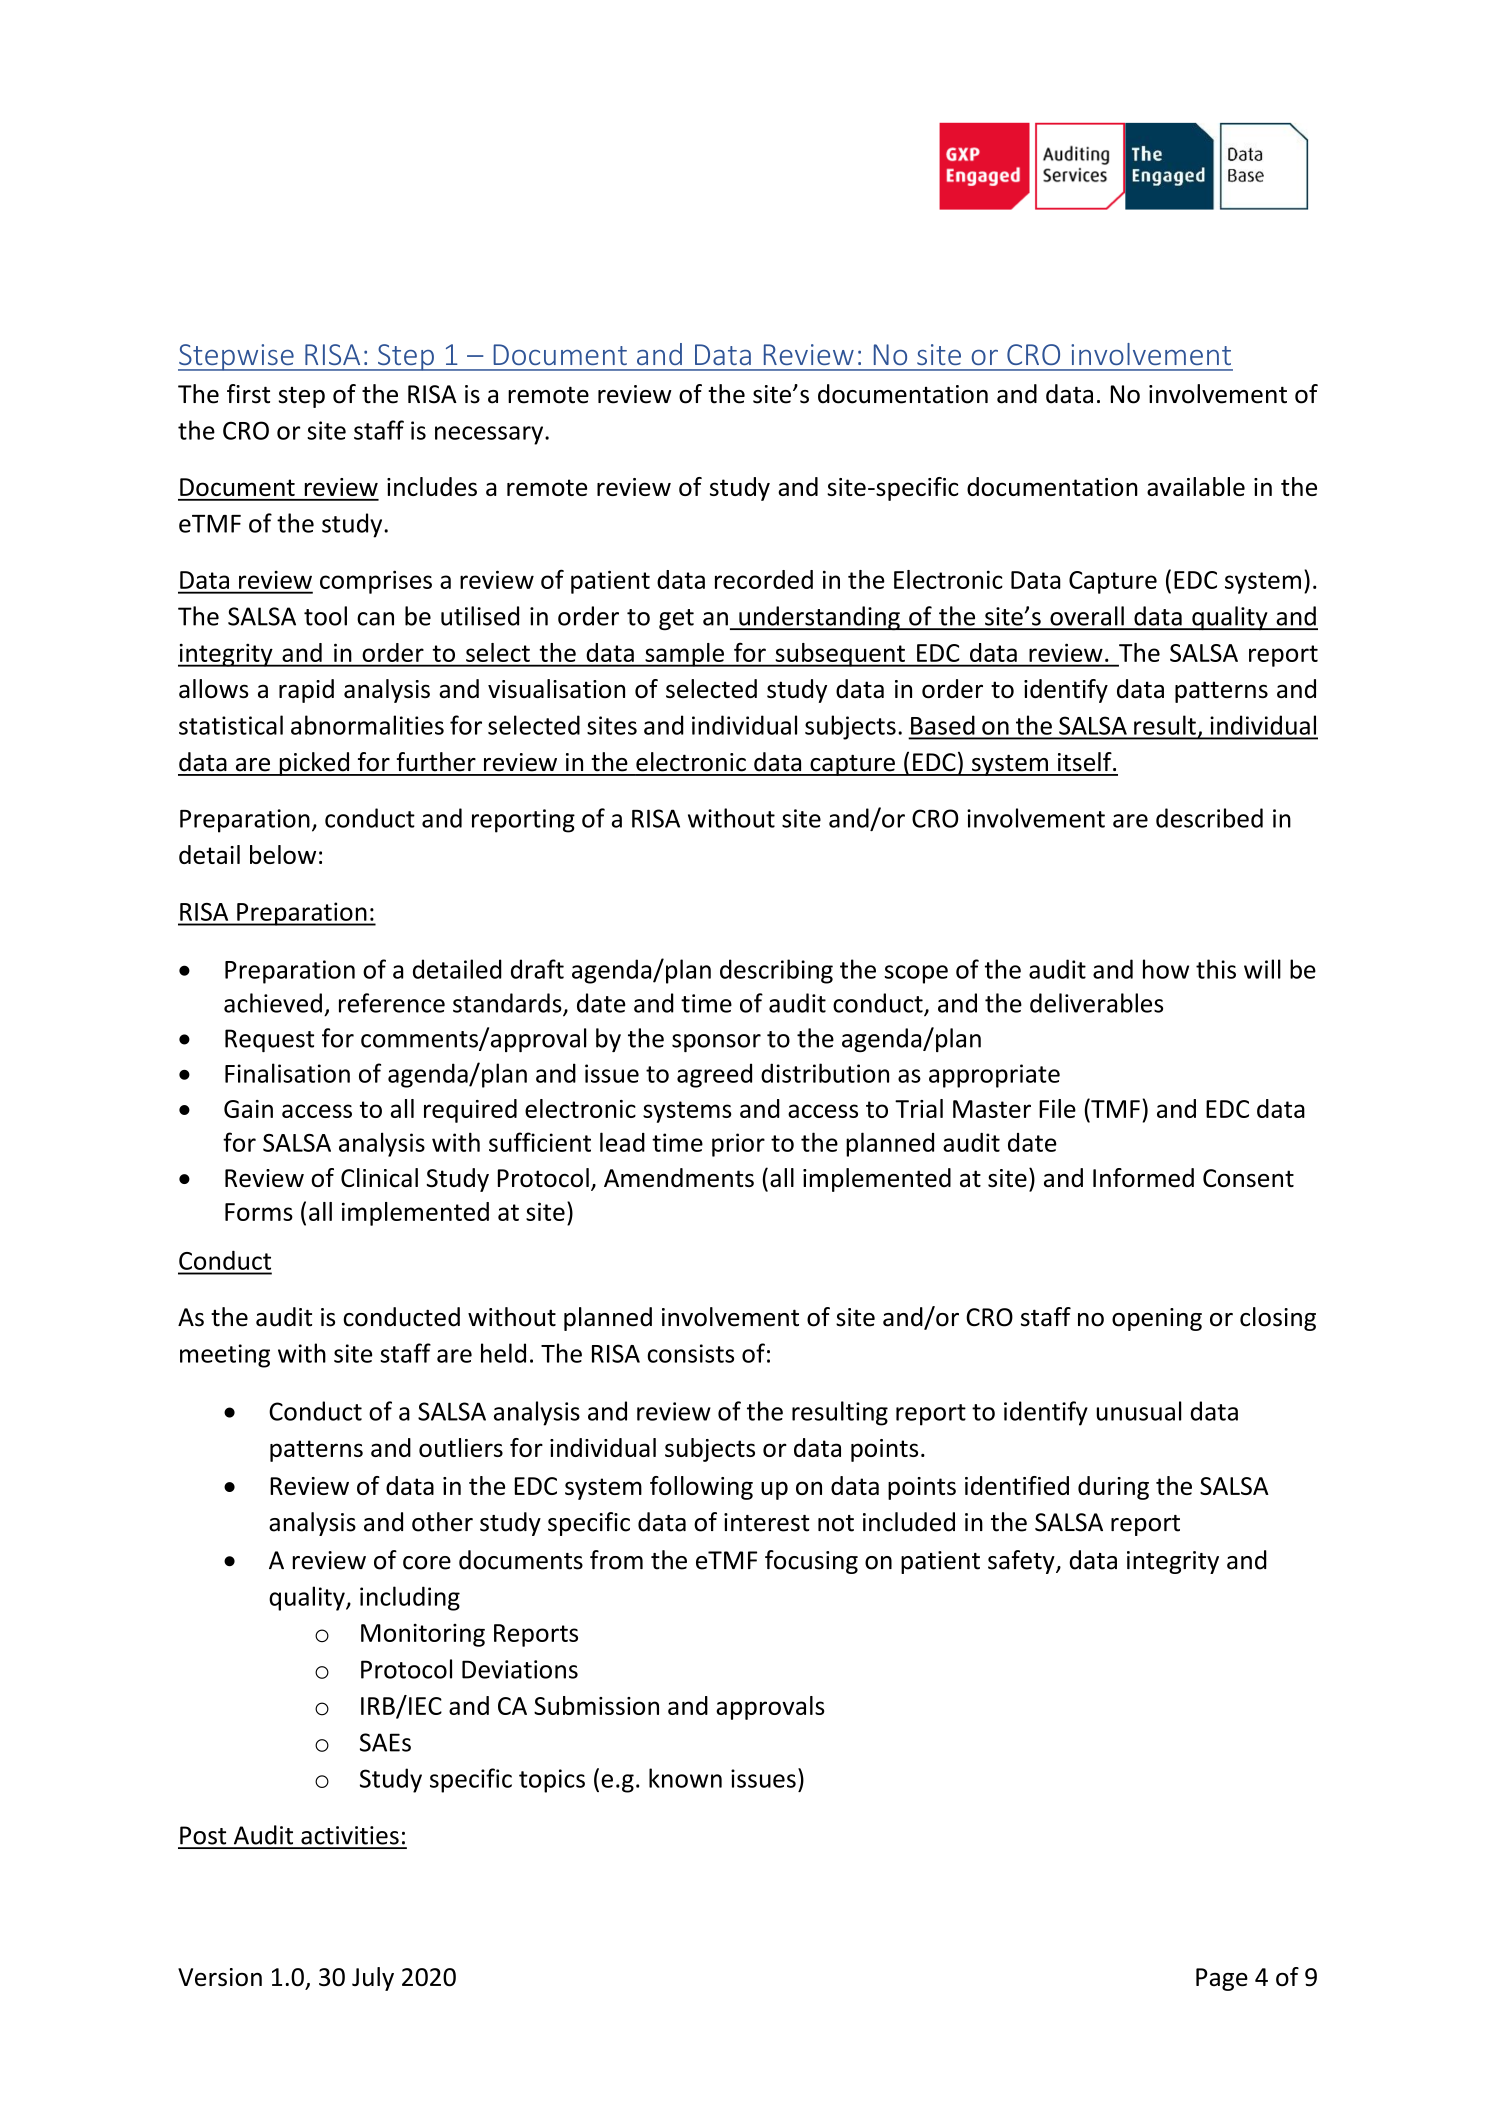 This screenshot has height=2116, width=1496. Describe the element at coordinates (764, 579) in the screenshot. I see `recorded` at that location.
